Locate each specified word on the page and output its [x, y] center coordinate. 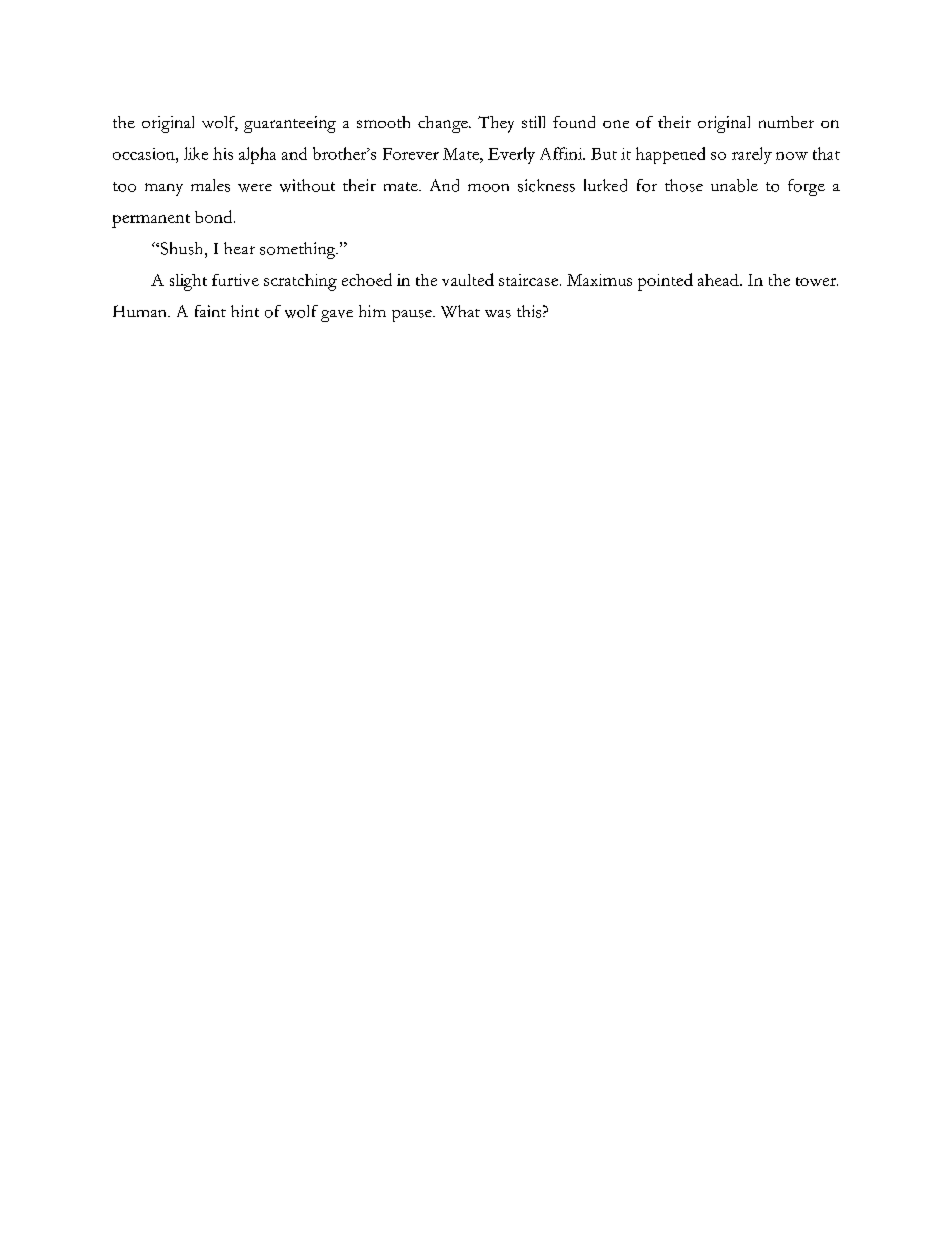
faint [210, 311]
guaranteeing [290, 124]
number [786, 122]
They [496, 124]
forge [806, 187]
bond [215, 216]
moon [488, 188]
